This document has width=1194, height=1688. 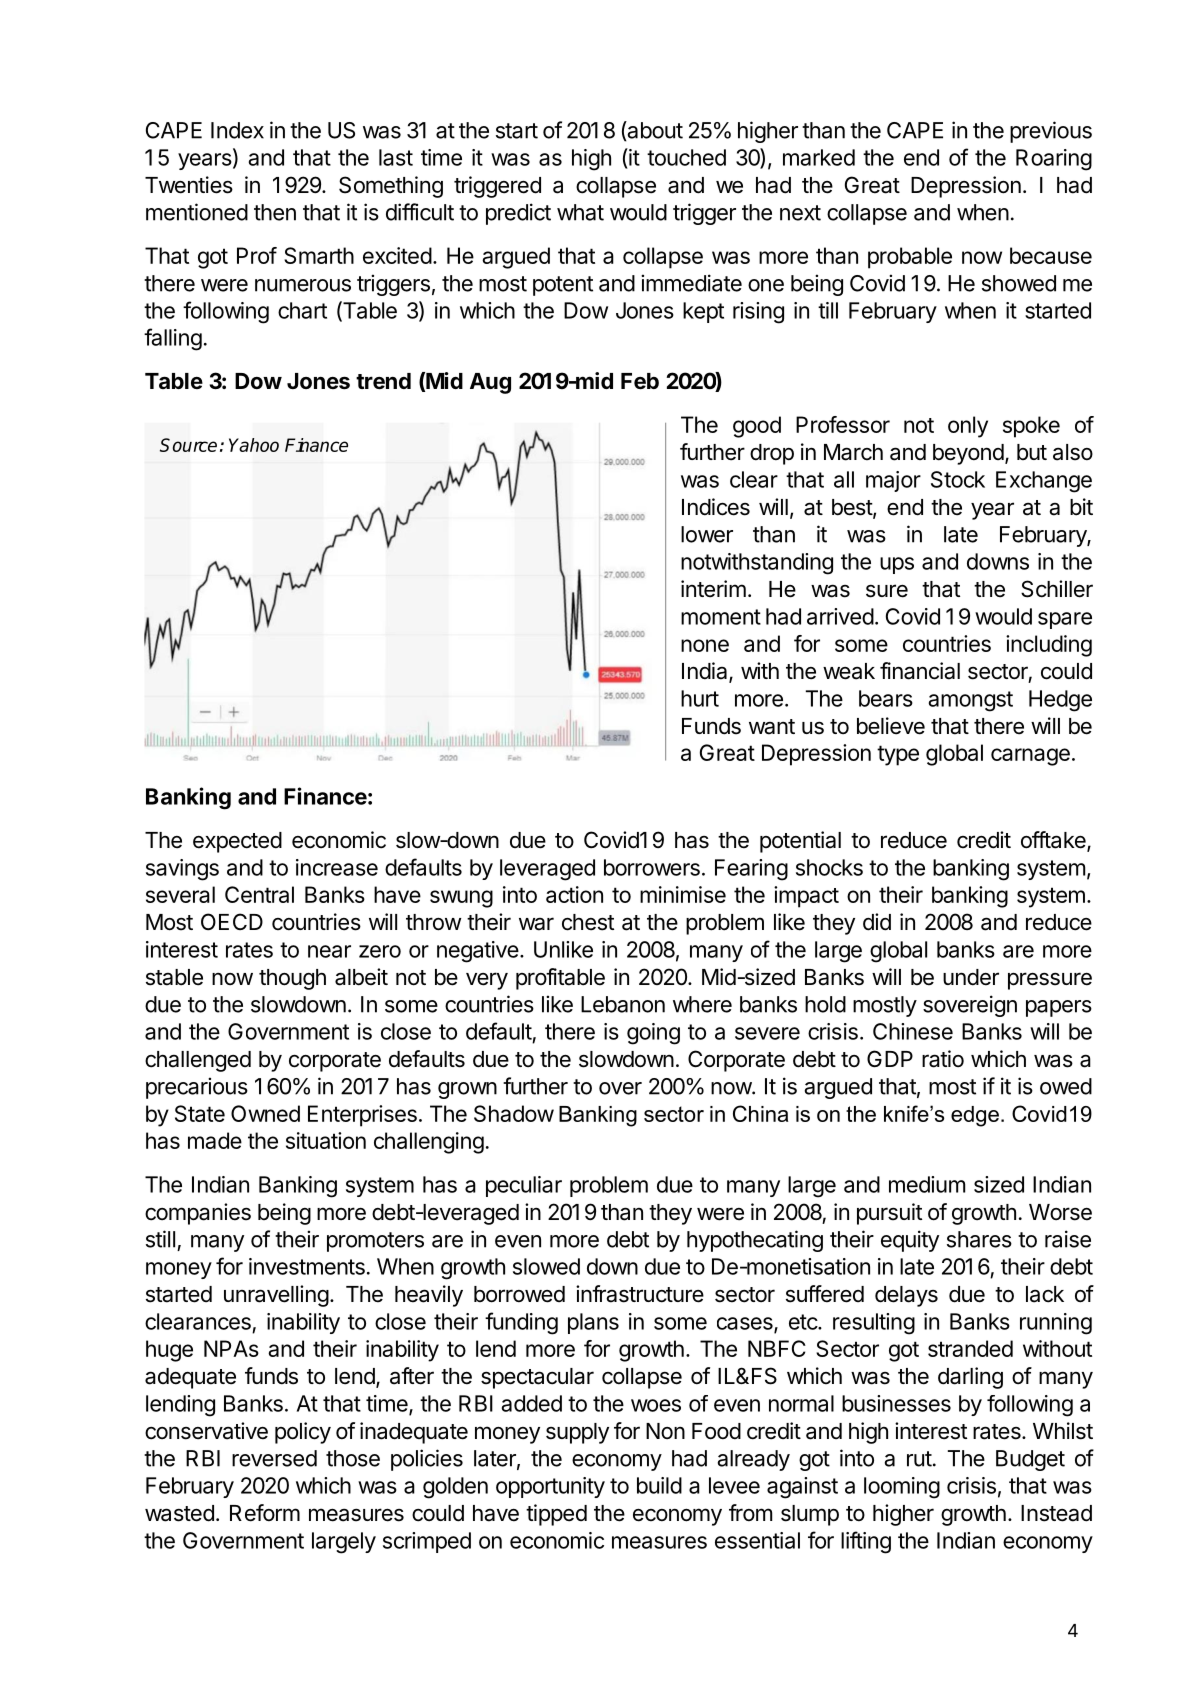 What do you see at coordinates (659, 1485) in the document?
I see `build` at bounding box center [659, 1485].
